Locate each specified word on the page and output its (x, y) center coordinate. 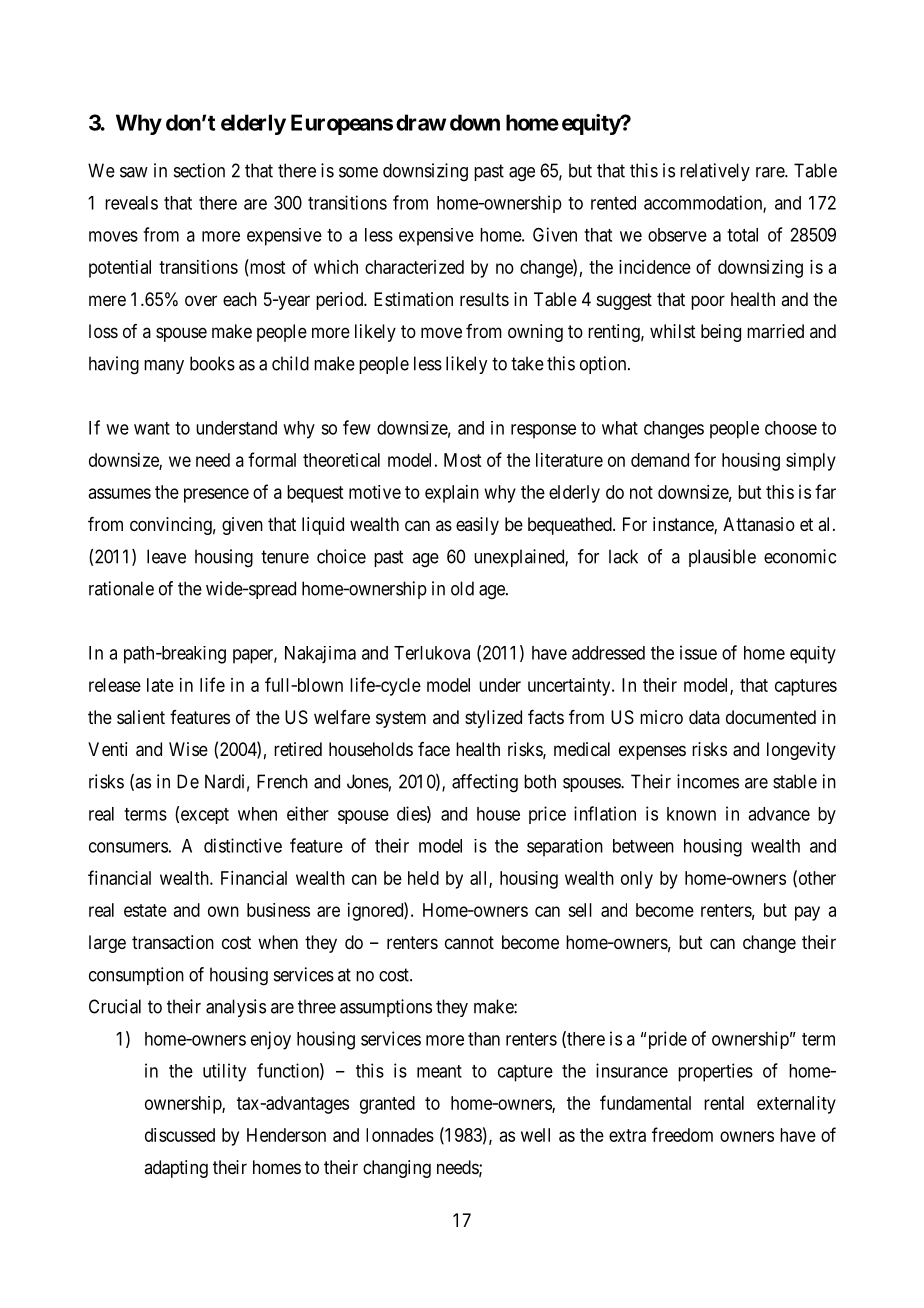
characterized (414, 267)
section (199, 170)
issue (698, 652)
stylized (493, 719)
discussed (180, 1135)
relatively (715, 172)
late (160, 685)
